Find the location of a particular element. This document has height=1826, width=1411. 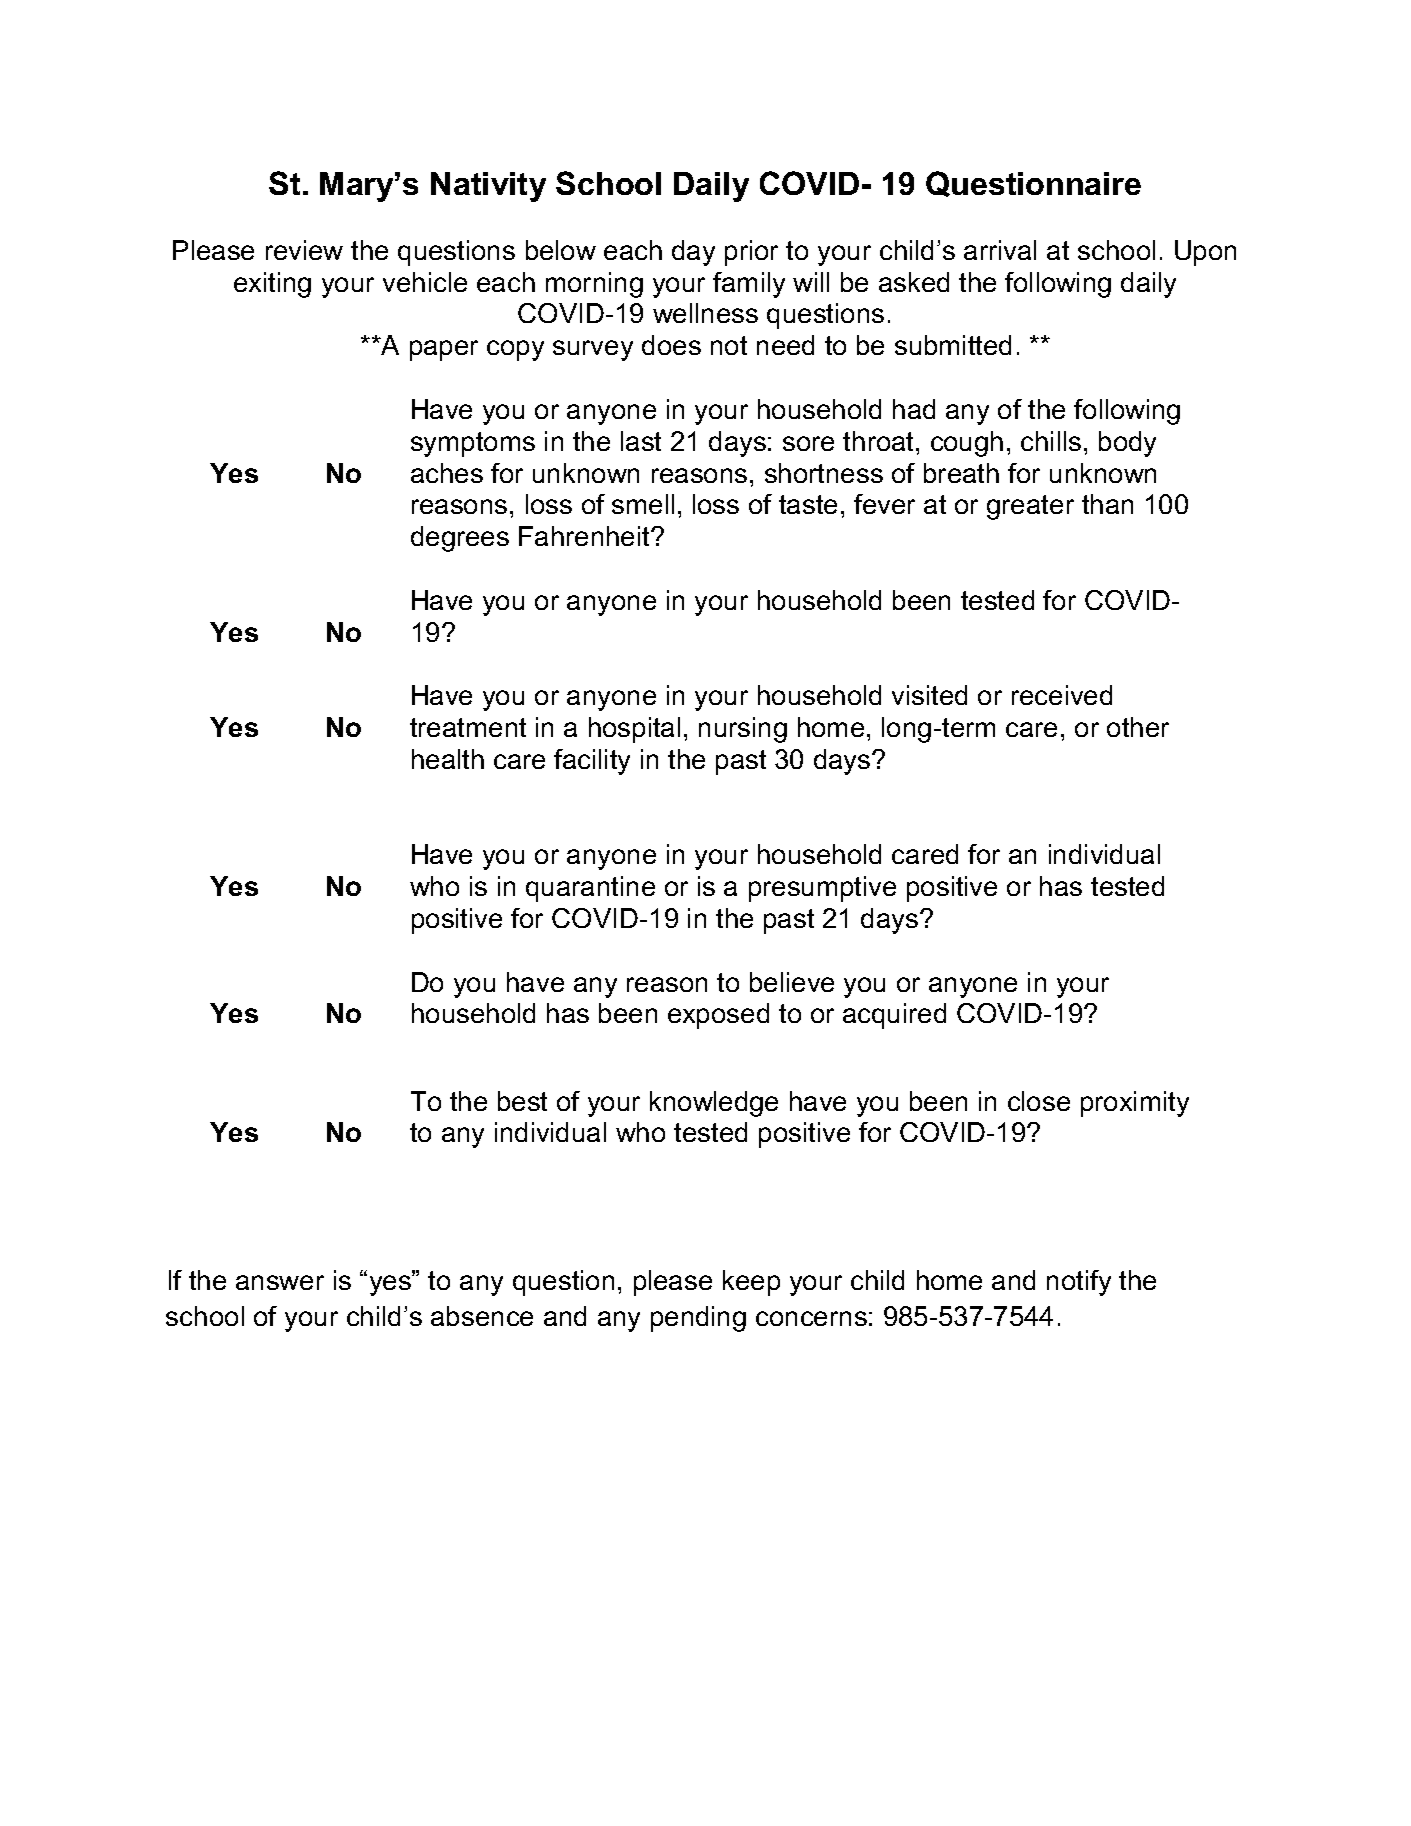

keep is located at coordinates (751, 1283).
